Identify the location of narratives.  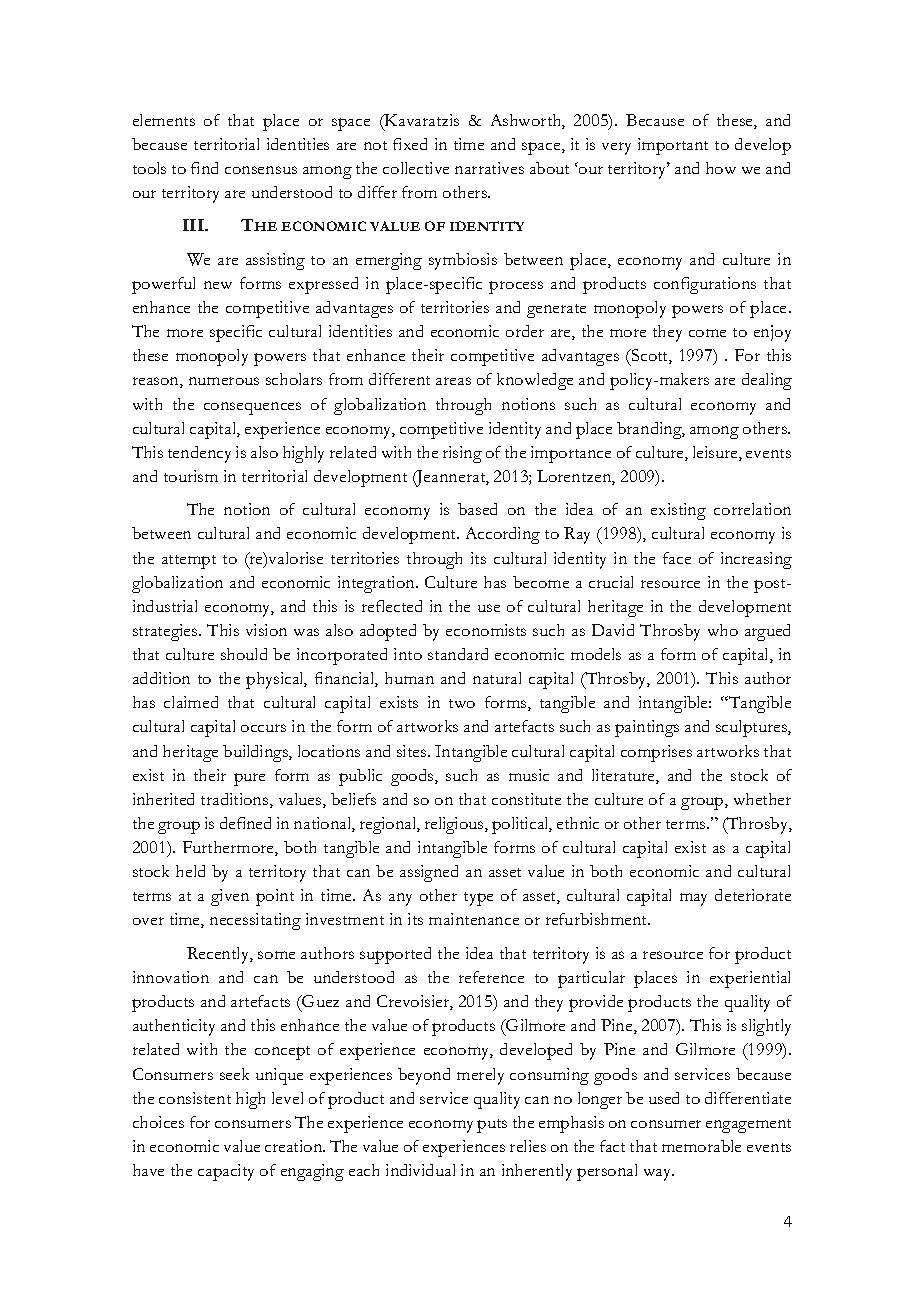
(489, 168).
